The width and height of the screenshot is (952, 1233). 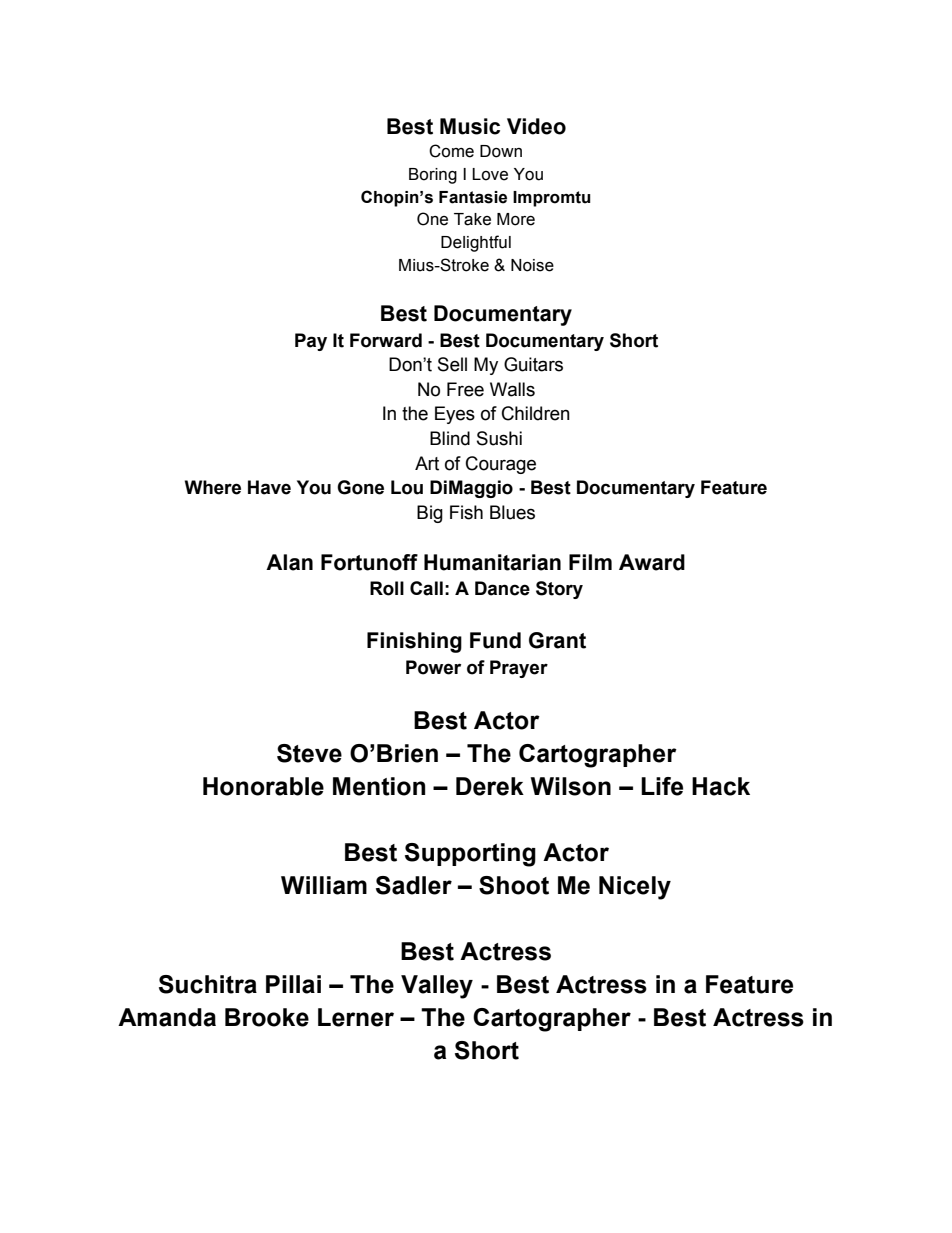 What do you see at coordinates (450, 438) in the screenshot?
I see `Blind` at bounding box center [450, 438].
